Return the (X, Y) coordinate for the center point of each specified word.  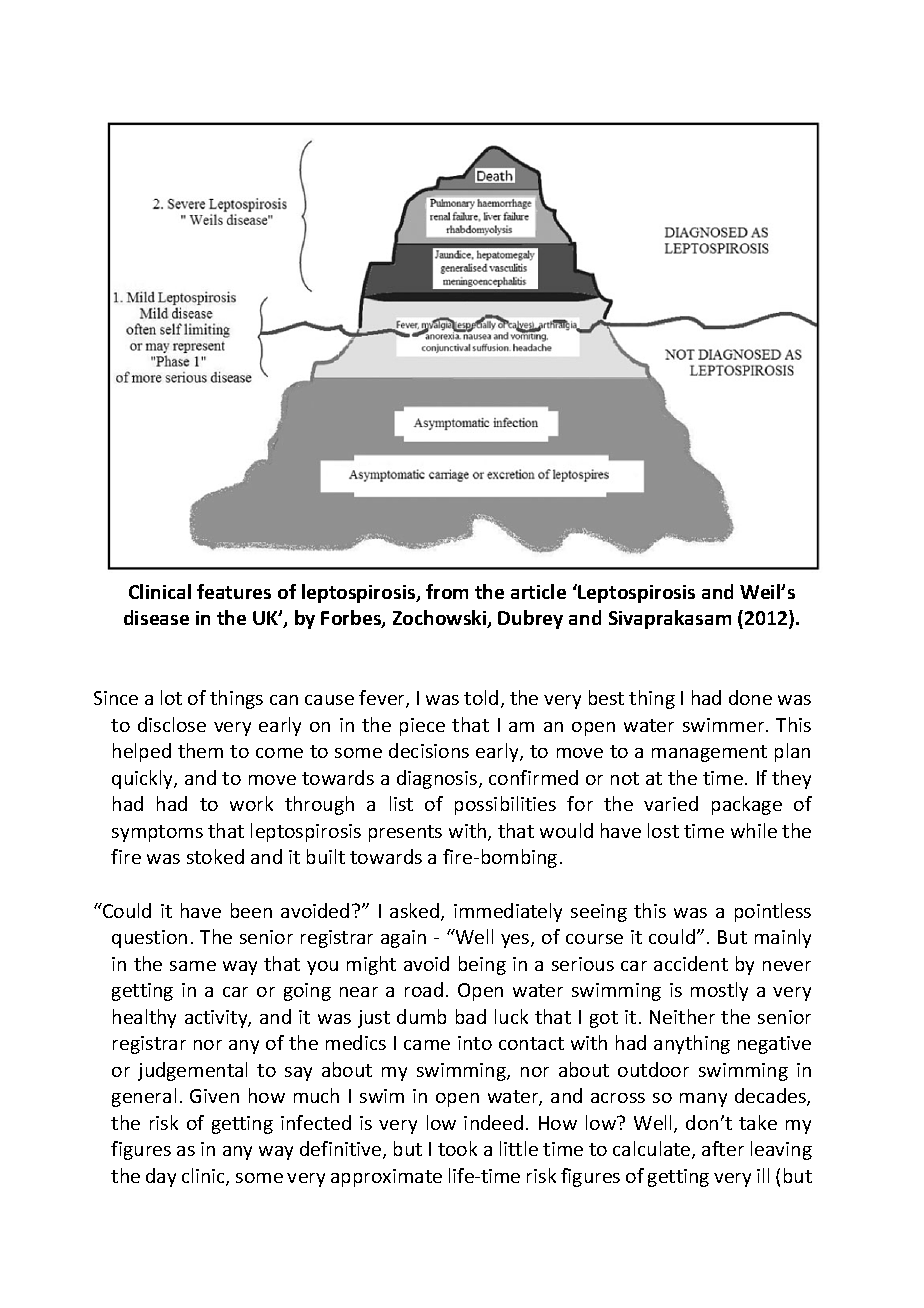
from (447, 591)
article (538, 591)
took (457, 1148)
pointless (773, 912)
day (161, 1177)
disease (156, 617)
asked (416, 912)
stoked (215, 856)
